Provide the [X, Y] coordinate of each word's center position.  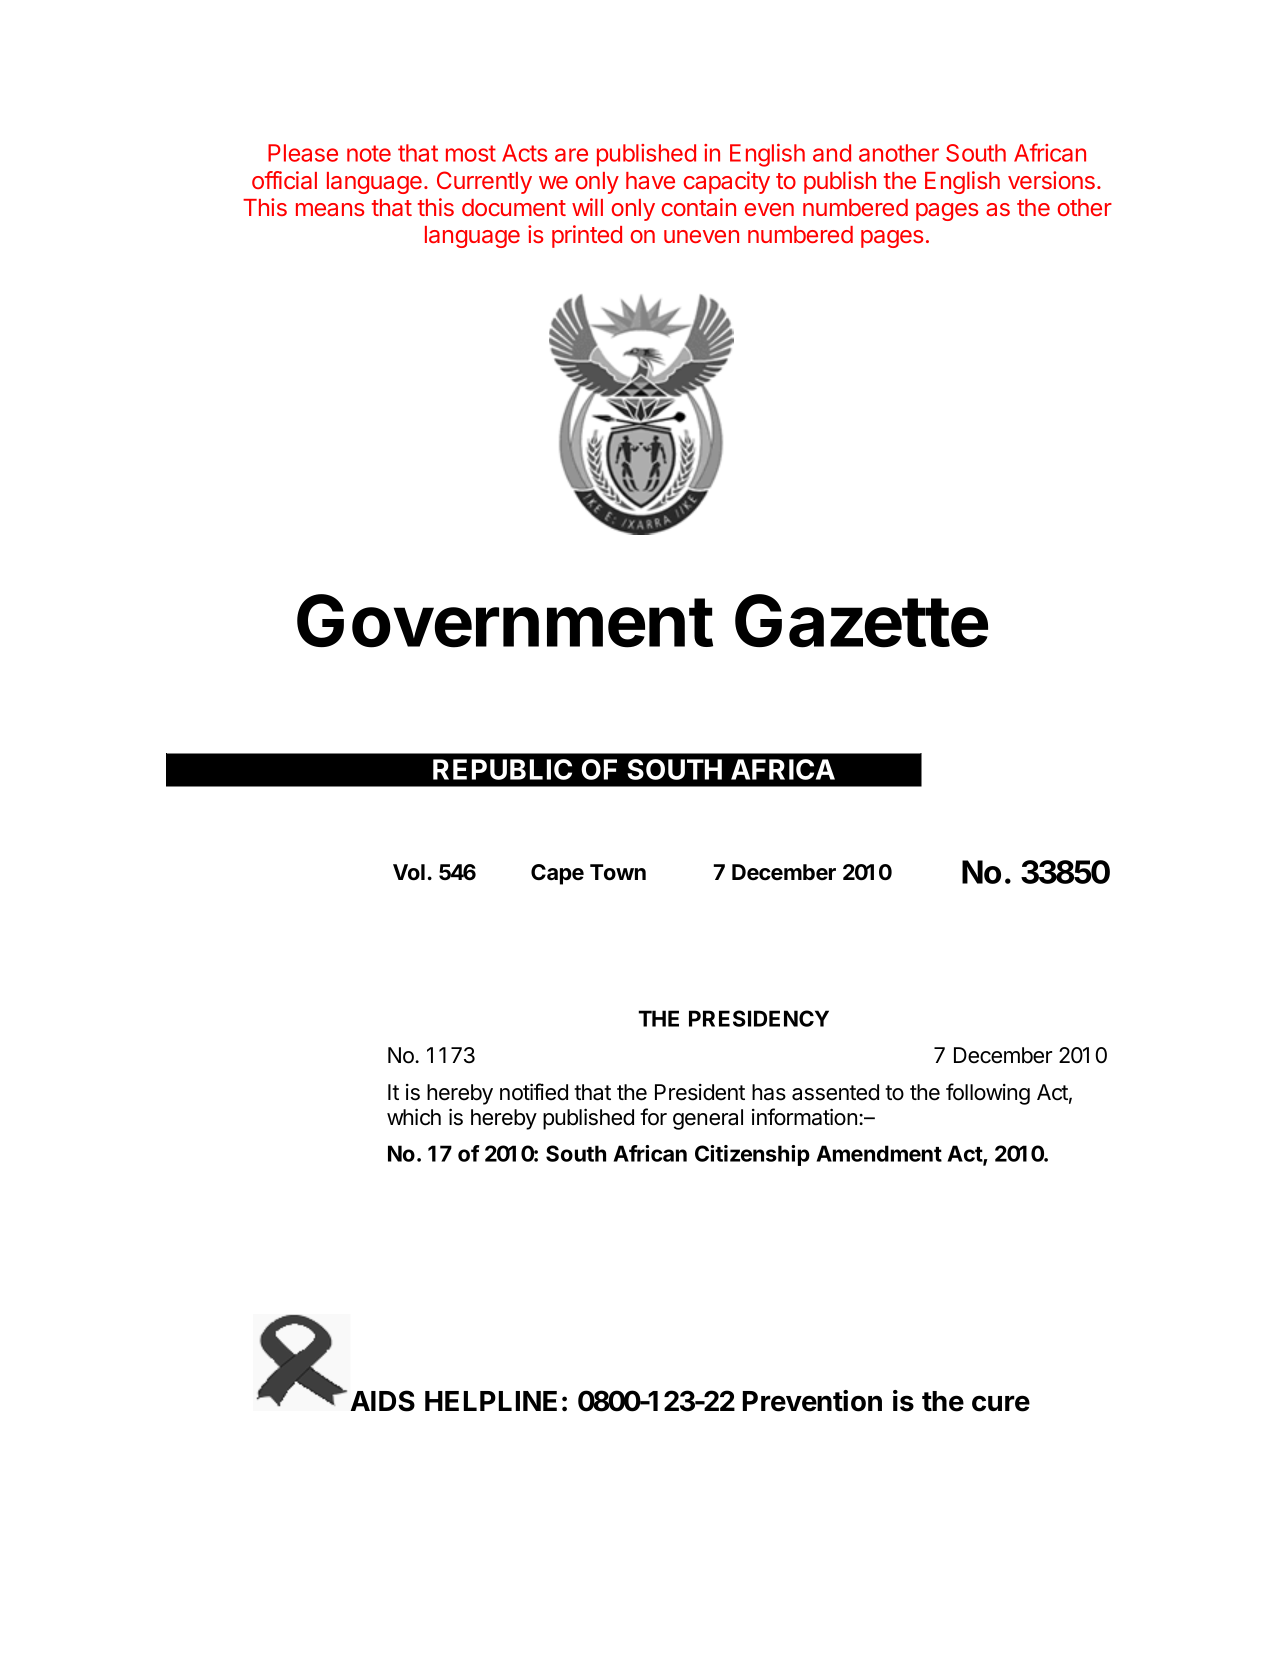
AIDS [383, 1401]
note [369, 153]
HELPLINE [491, 1401]
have [650, 180]
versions [1051, 180]
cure [1001, 1403]
